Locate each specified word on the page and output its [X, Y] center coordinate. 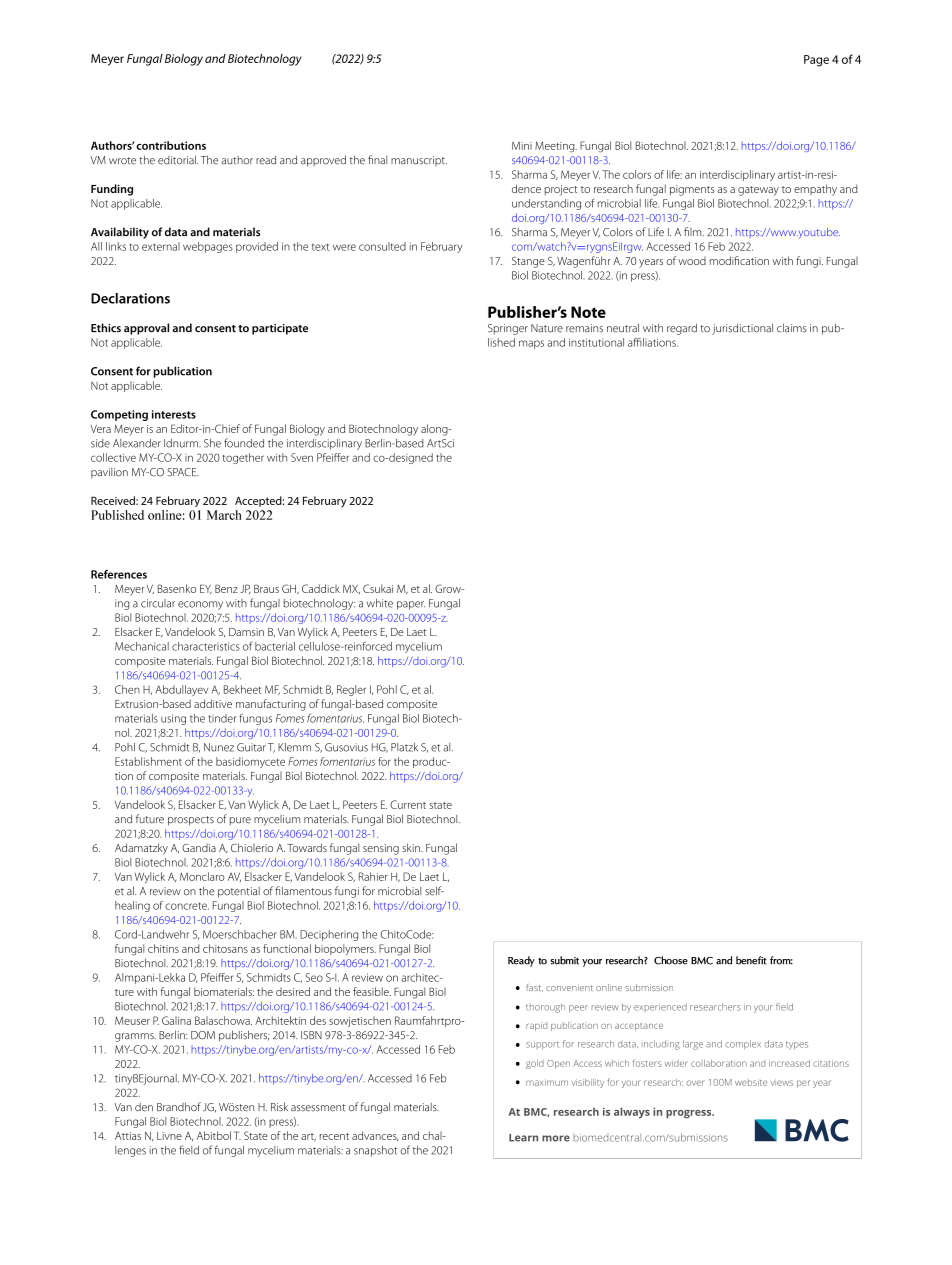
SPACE [183, 472]
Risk [279, 1107]
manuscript [419, 161]
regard [682, 329]
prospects [191, 821]
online [609, 987]
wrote [122, 161]
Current [408, 804]
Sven [302, 457]
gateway [758, 191]
